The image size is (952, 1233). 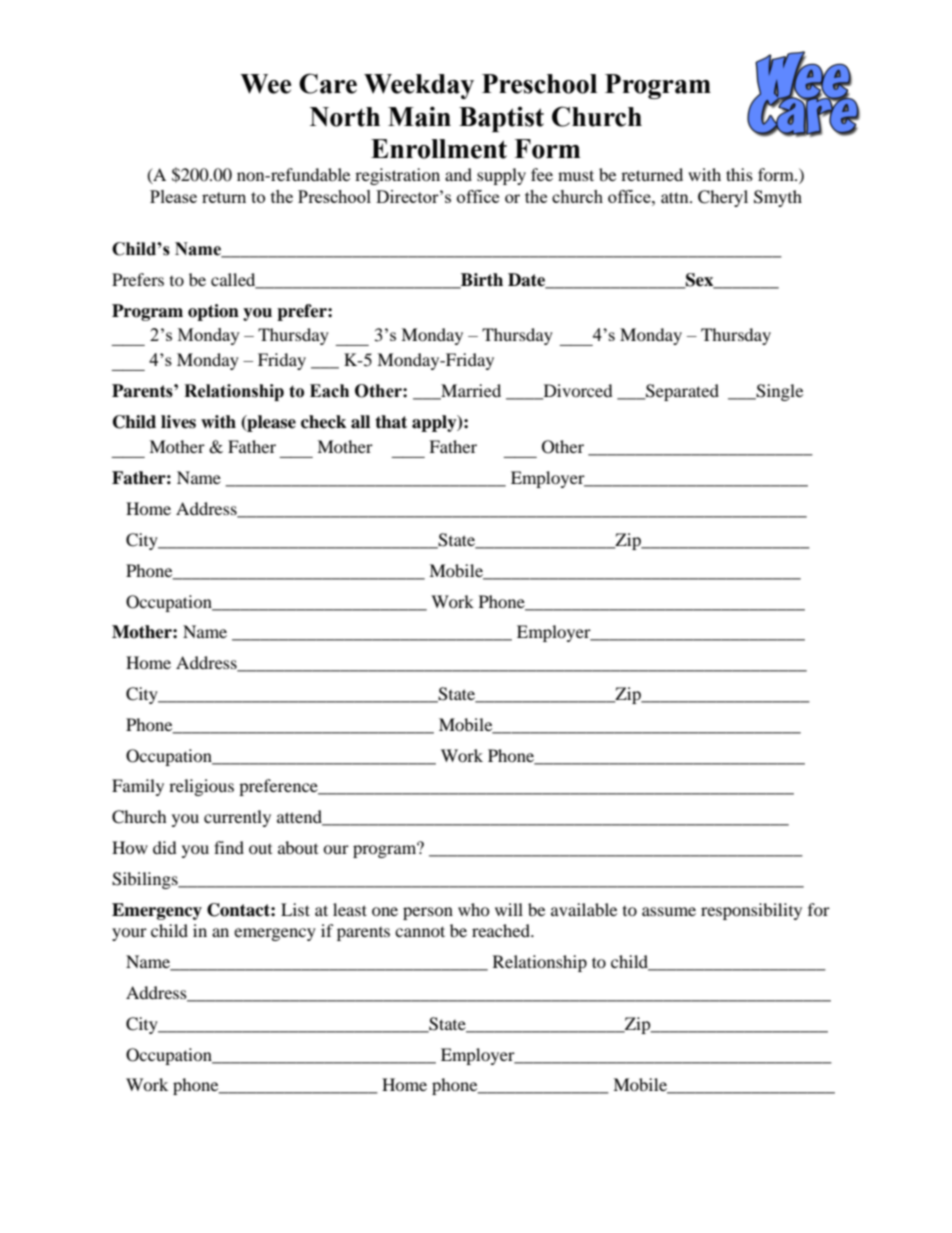 I want to click on Cheryl, so click(x=723, y=198).
